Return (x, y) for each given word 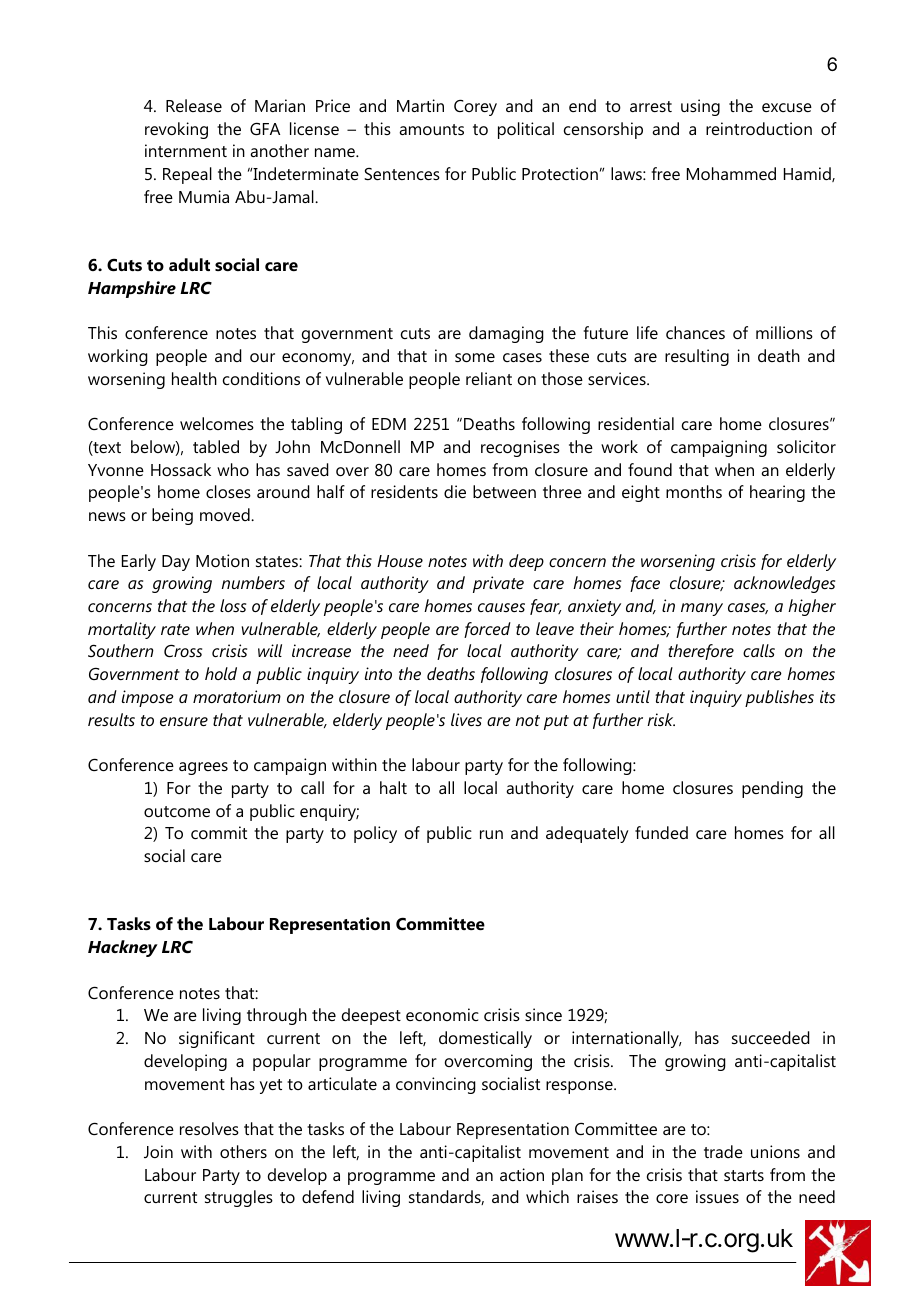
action (522, 1174)
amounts (431, 129)
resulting (697, 357)
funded (661, 832)
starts (744, 1175)
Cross (183, 650)
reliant (489, 378)
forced (487, 630)
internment (186, 150)
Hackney (123, 948)
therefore (701, 652)
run (491, 834)
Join (158, 1151)
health (194, 378)
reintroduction (759, 128)
